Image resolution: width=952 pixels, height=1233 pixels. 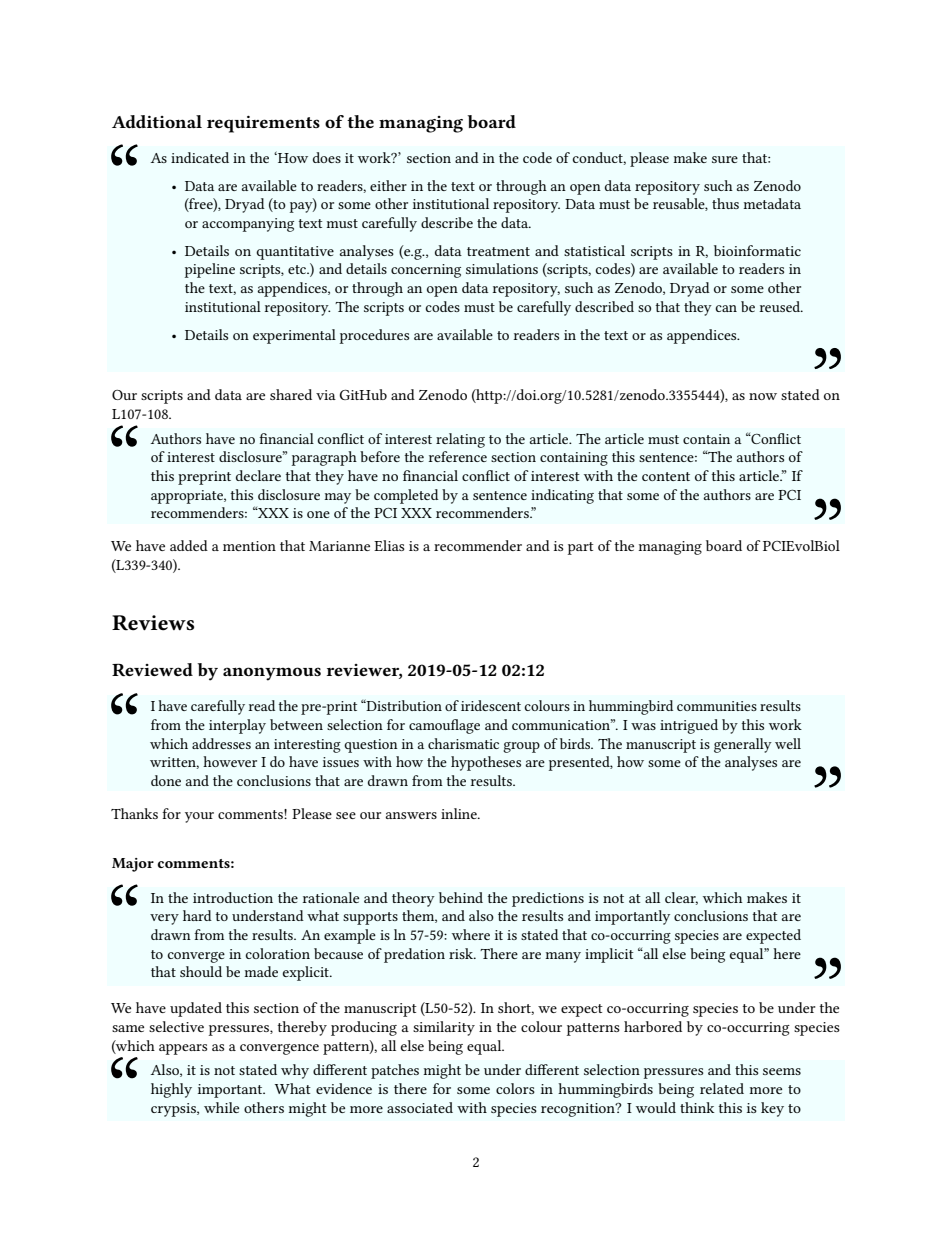 I want to click on highly, so click(x=171, y=1090).
